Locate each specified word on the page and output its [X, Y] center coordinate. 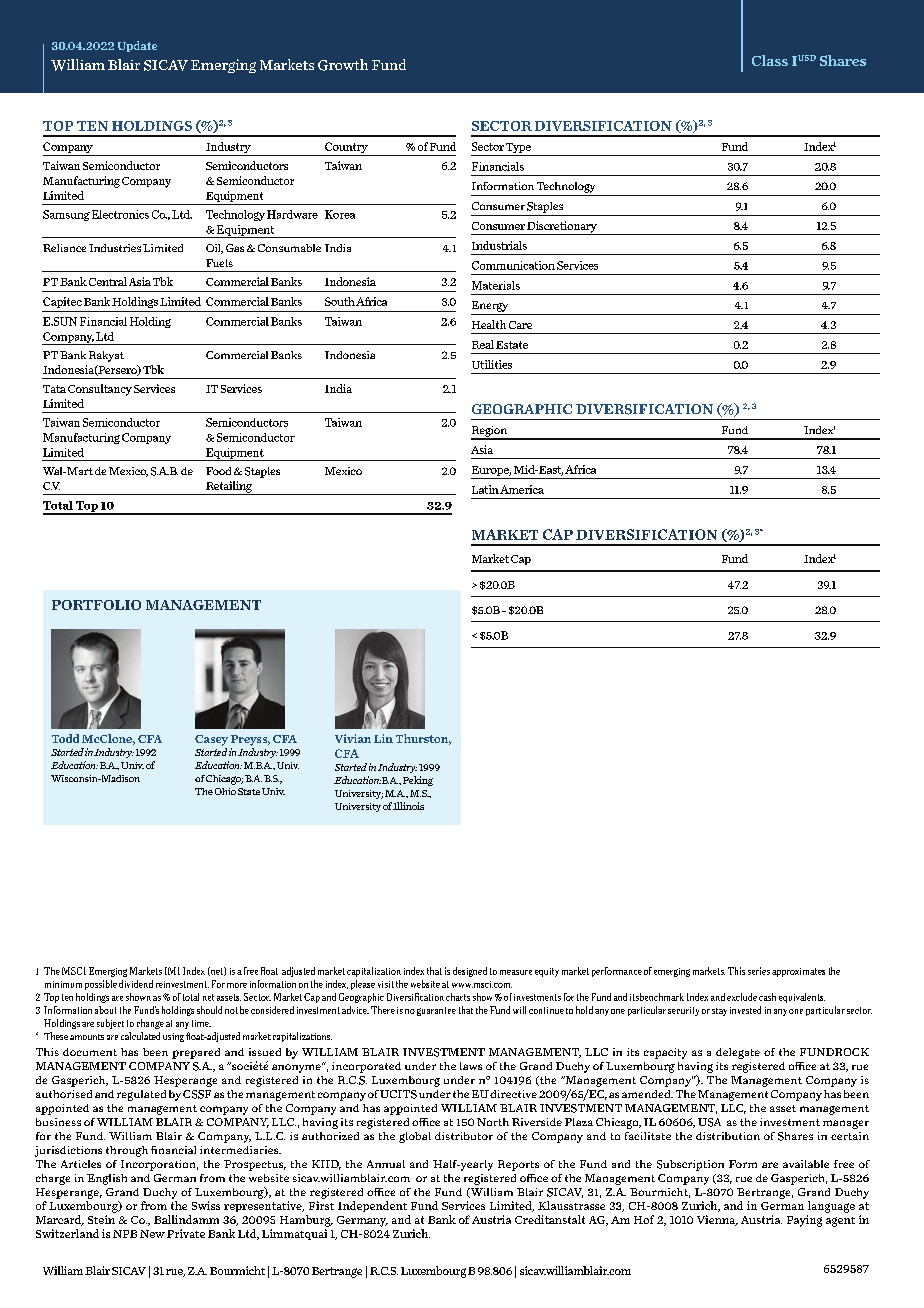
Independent [372, 1206]
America [522, 489]
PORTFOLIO [96, 605]
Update [137, 46]
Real [483, 344]
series [759, 971]
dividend [136, 984]
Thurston [423, 739]
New [152, 1234]
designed [470, 972]
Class [770, 60]
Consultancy [100, 390]
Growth [343, 65]
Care [520, 325]
